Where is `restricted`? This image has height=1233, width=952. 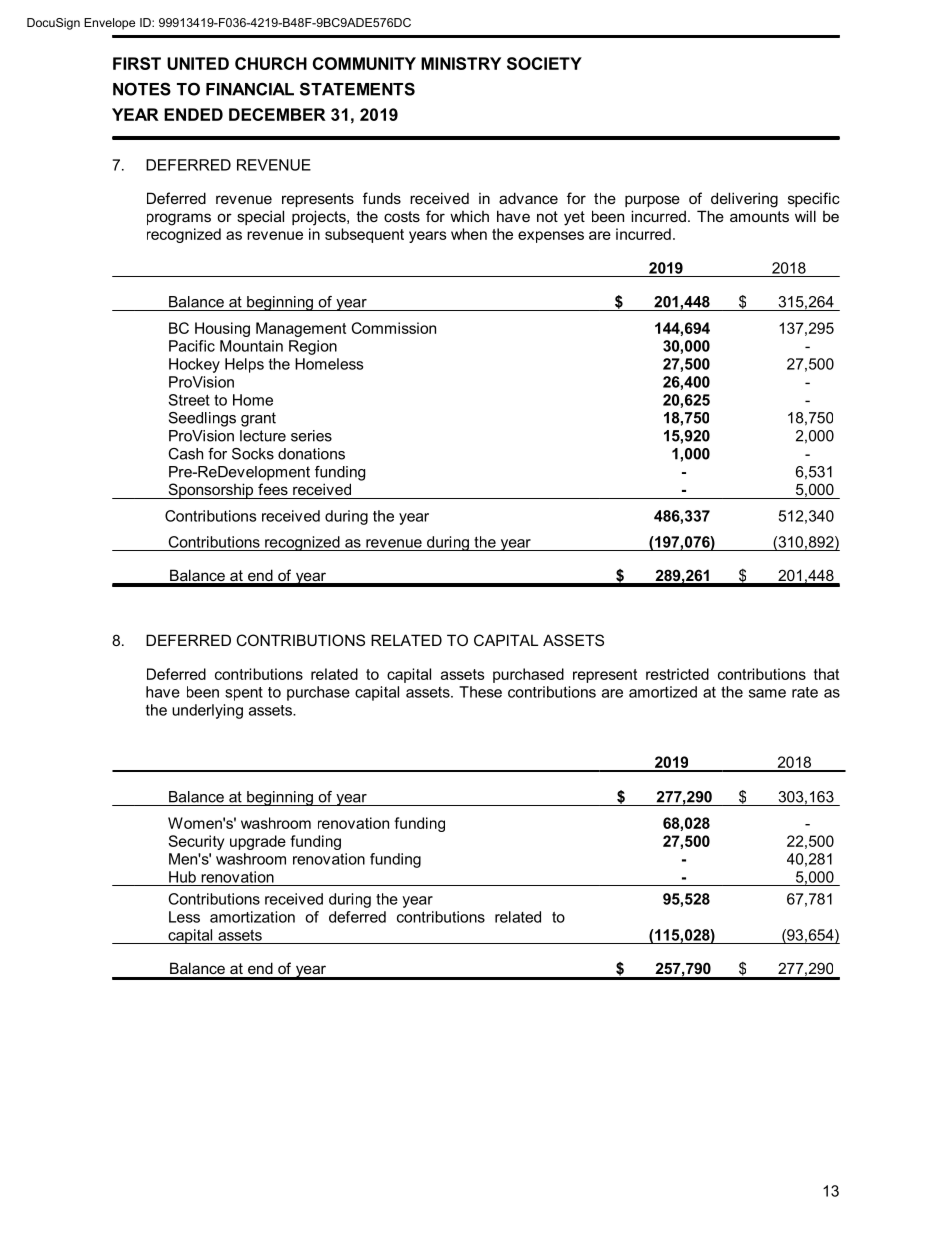
restricted is located at coordinates (677, 674).
